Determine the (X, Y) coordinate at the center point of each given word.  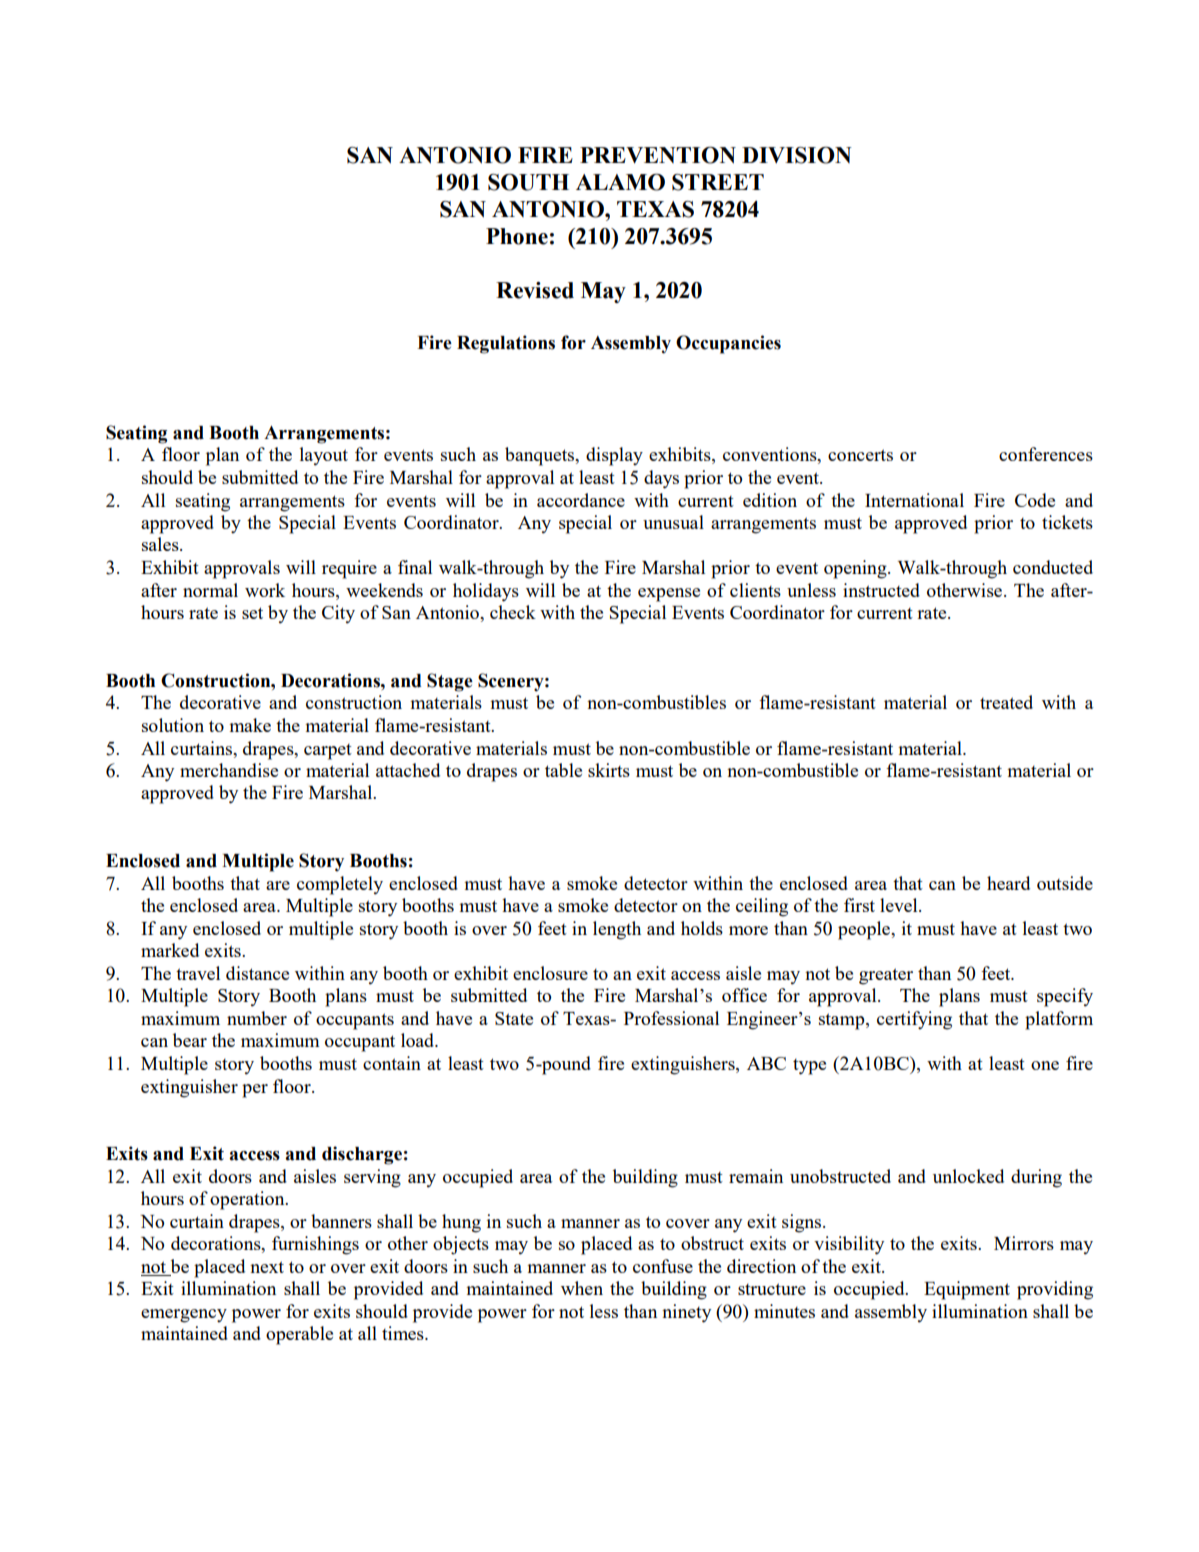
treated (1006, 702)
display (614, 456)
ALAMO (620, 182)
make (250, 725)
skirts (609, 770)
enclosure (550, 973)
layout (324, 456)
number (257, 1018)
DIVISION (797, 155)
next (267, 1267)
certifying (914, 1020)
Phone (517, 236)
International (914, 500)
